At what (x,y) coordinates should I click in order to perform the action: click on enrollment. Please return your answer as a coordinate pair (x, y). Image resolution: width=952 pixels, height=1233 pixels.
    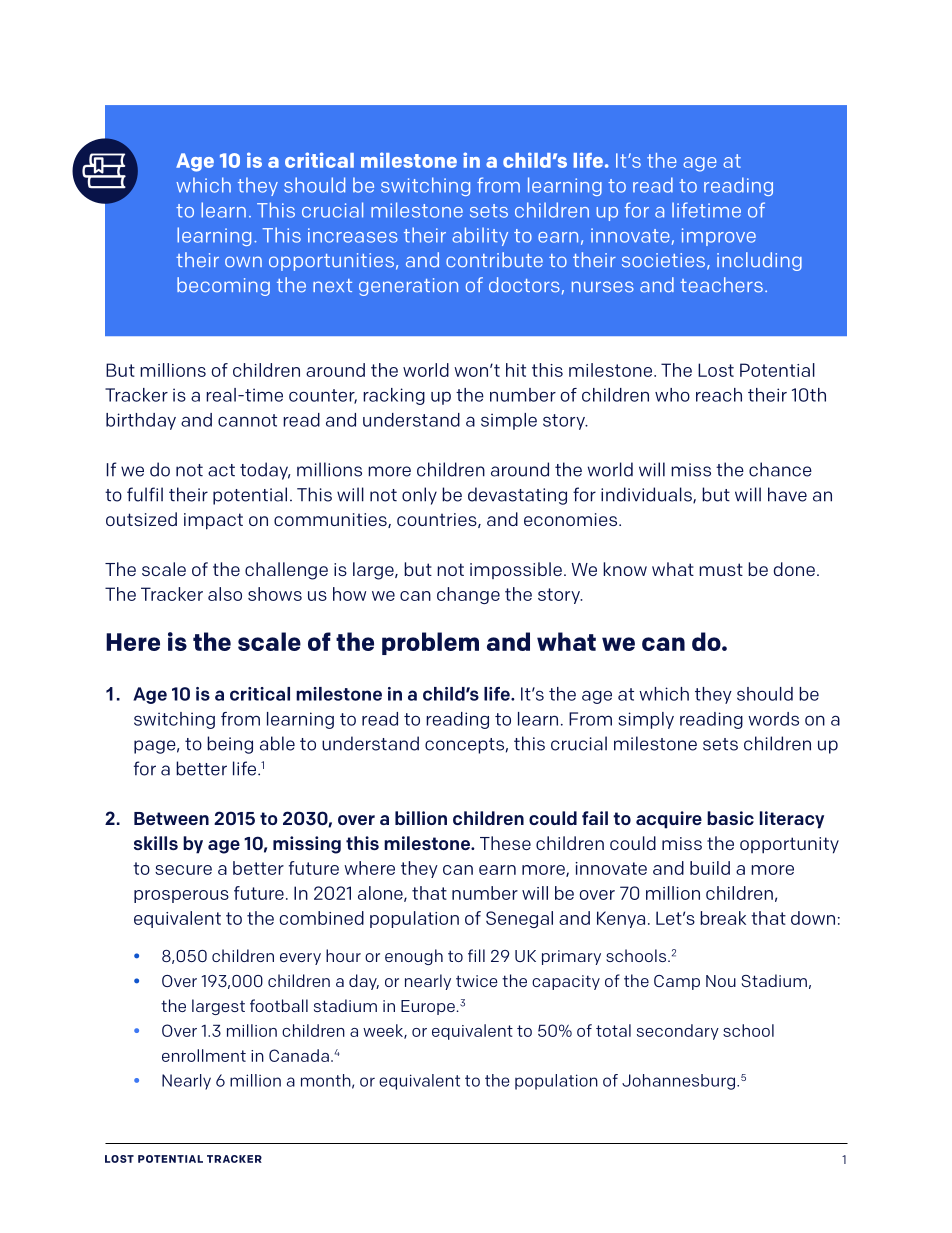
    Looking at the image, I should click on (204, 1055).
